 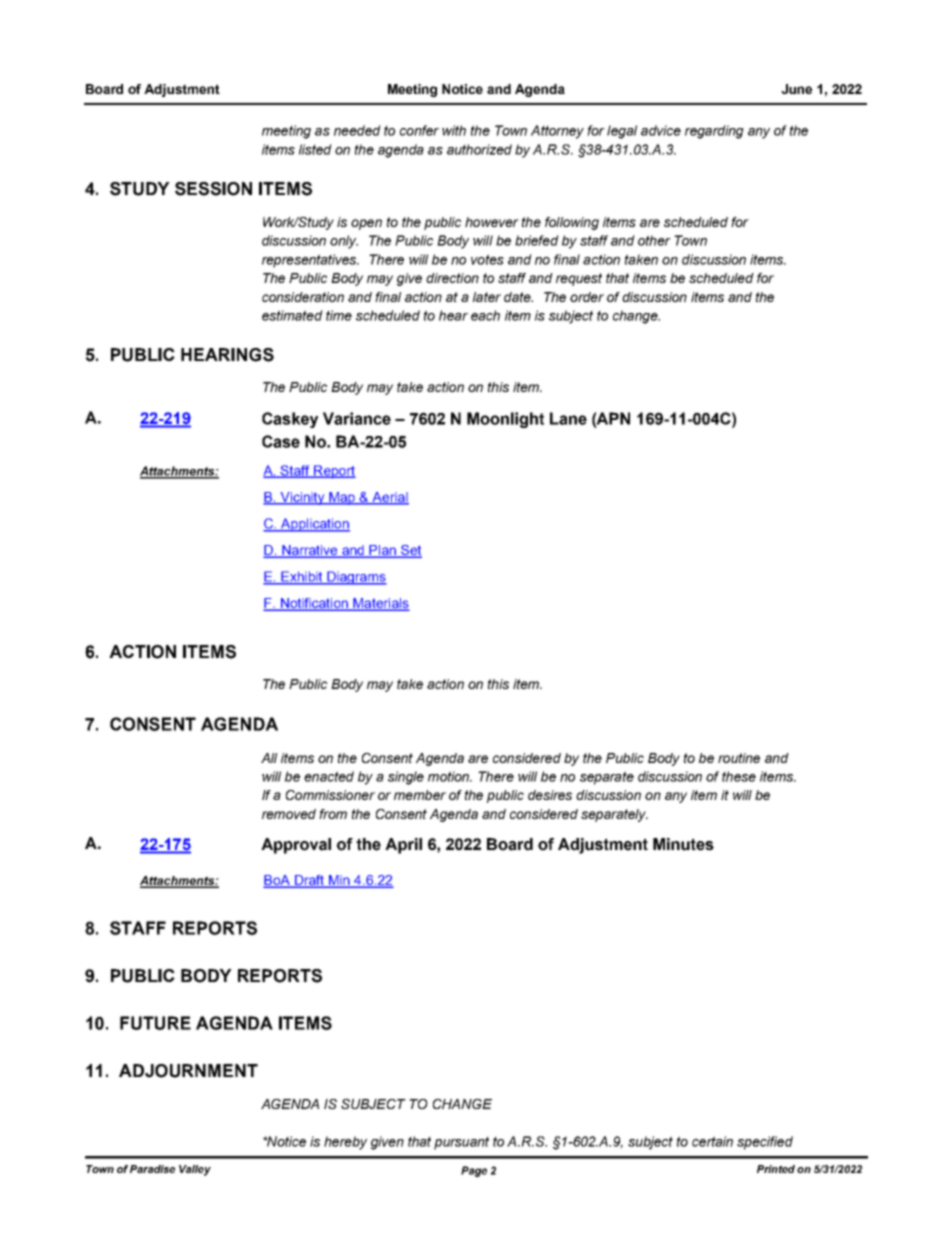 I want to click on certain, so click(x=712, y=1141).
